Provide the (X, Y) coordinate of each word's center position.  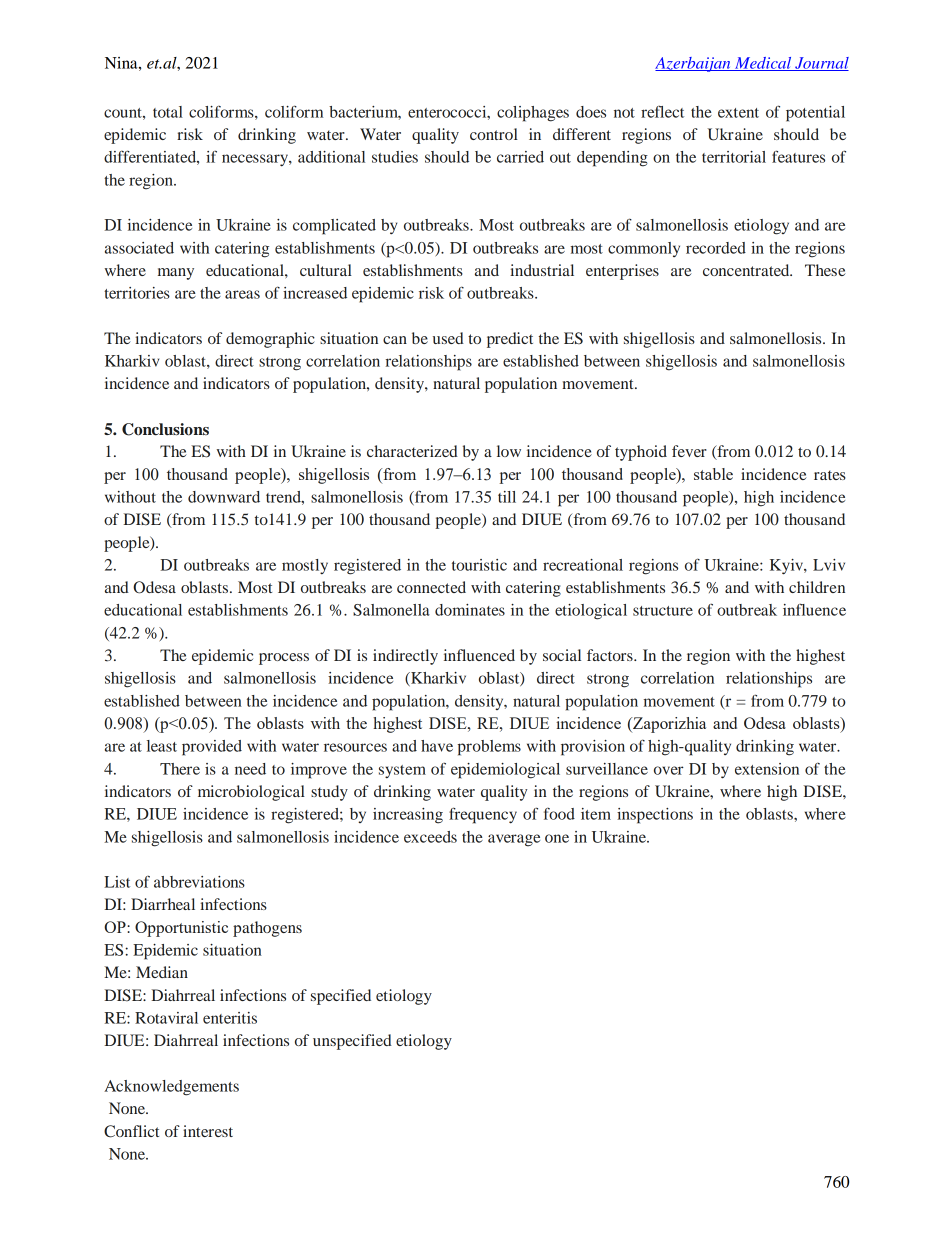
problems (489, 748)
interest (208, 1131)
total (168, 112)
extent (738, 113)
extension (767, 769)
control (494, 134)
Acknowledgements (171, 1088)
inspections (655, 816)
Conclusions (165, 429)
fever (689, 451)
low (509, 451)
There (180, 769)
